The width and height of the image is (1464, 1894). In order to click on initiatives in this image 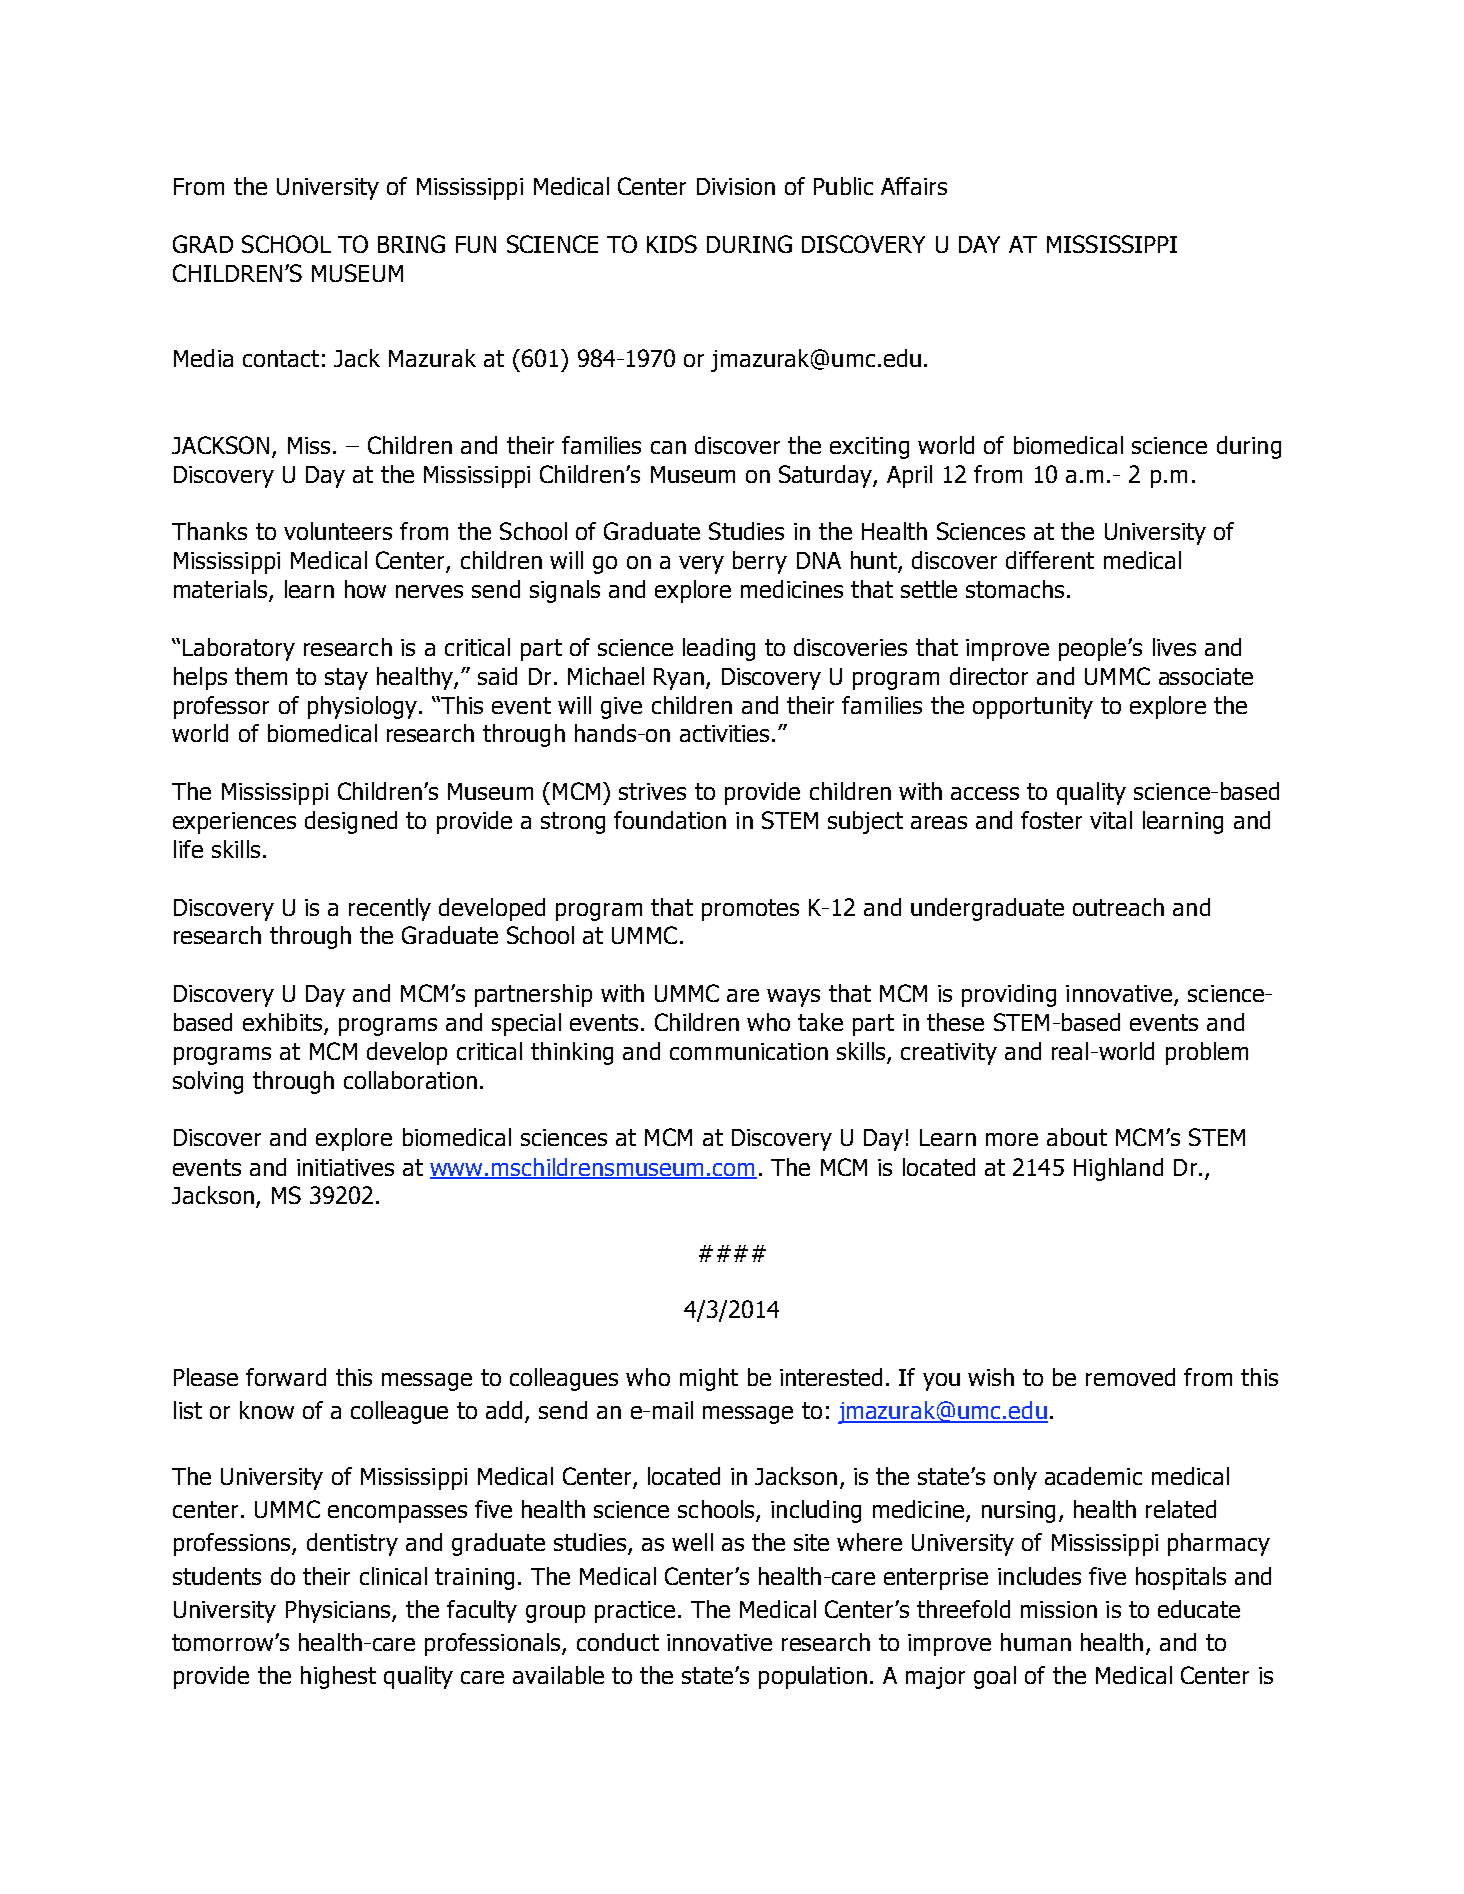, I will do `click(345, 1167)`.
